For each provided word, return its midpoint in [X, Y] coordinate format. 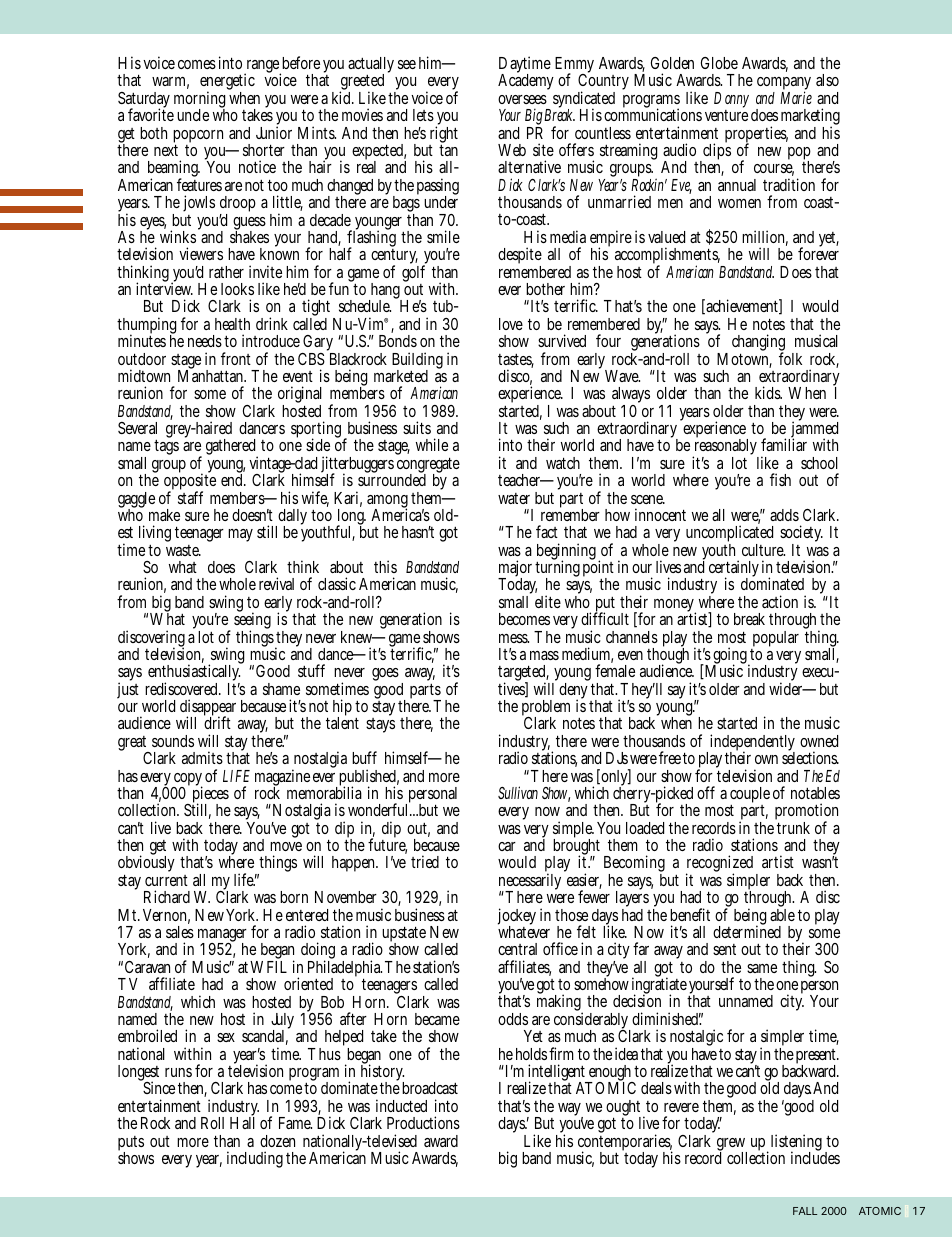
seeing [252, 622]
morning [199, 101]
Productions [423, 1122]
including [255, 1159]
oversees [522, 99]
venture [726, 115]
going [731, 657]
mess [514, 638]
